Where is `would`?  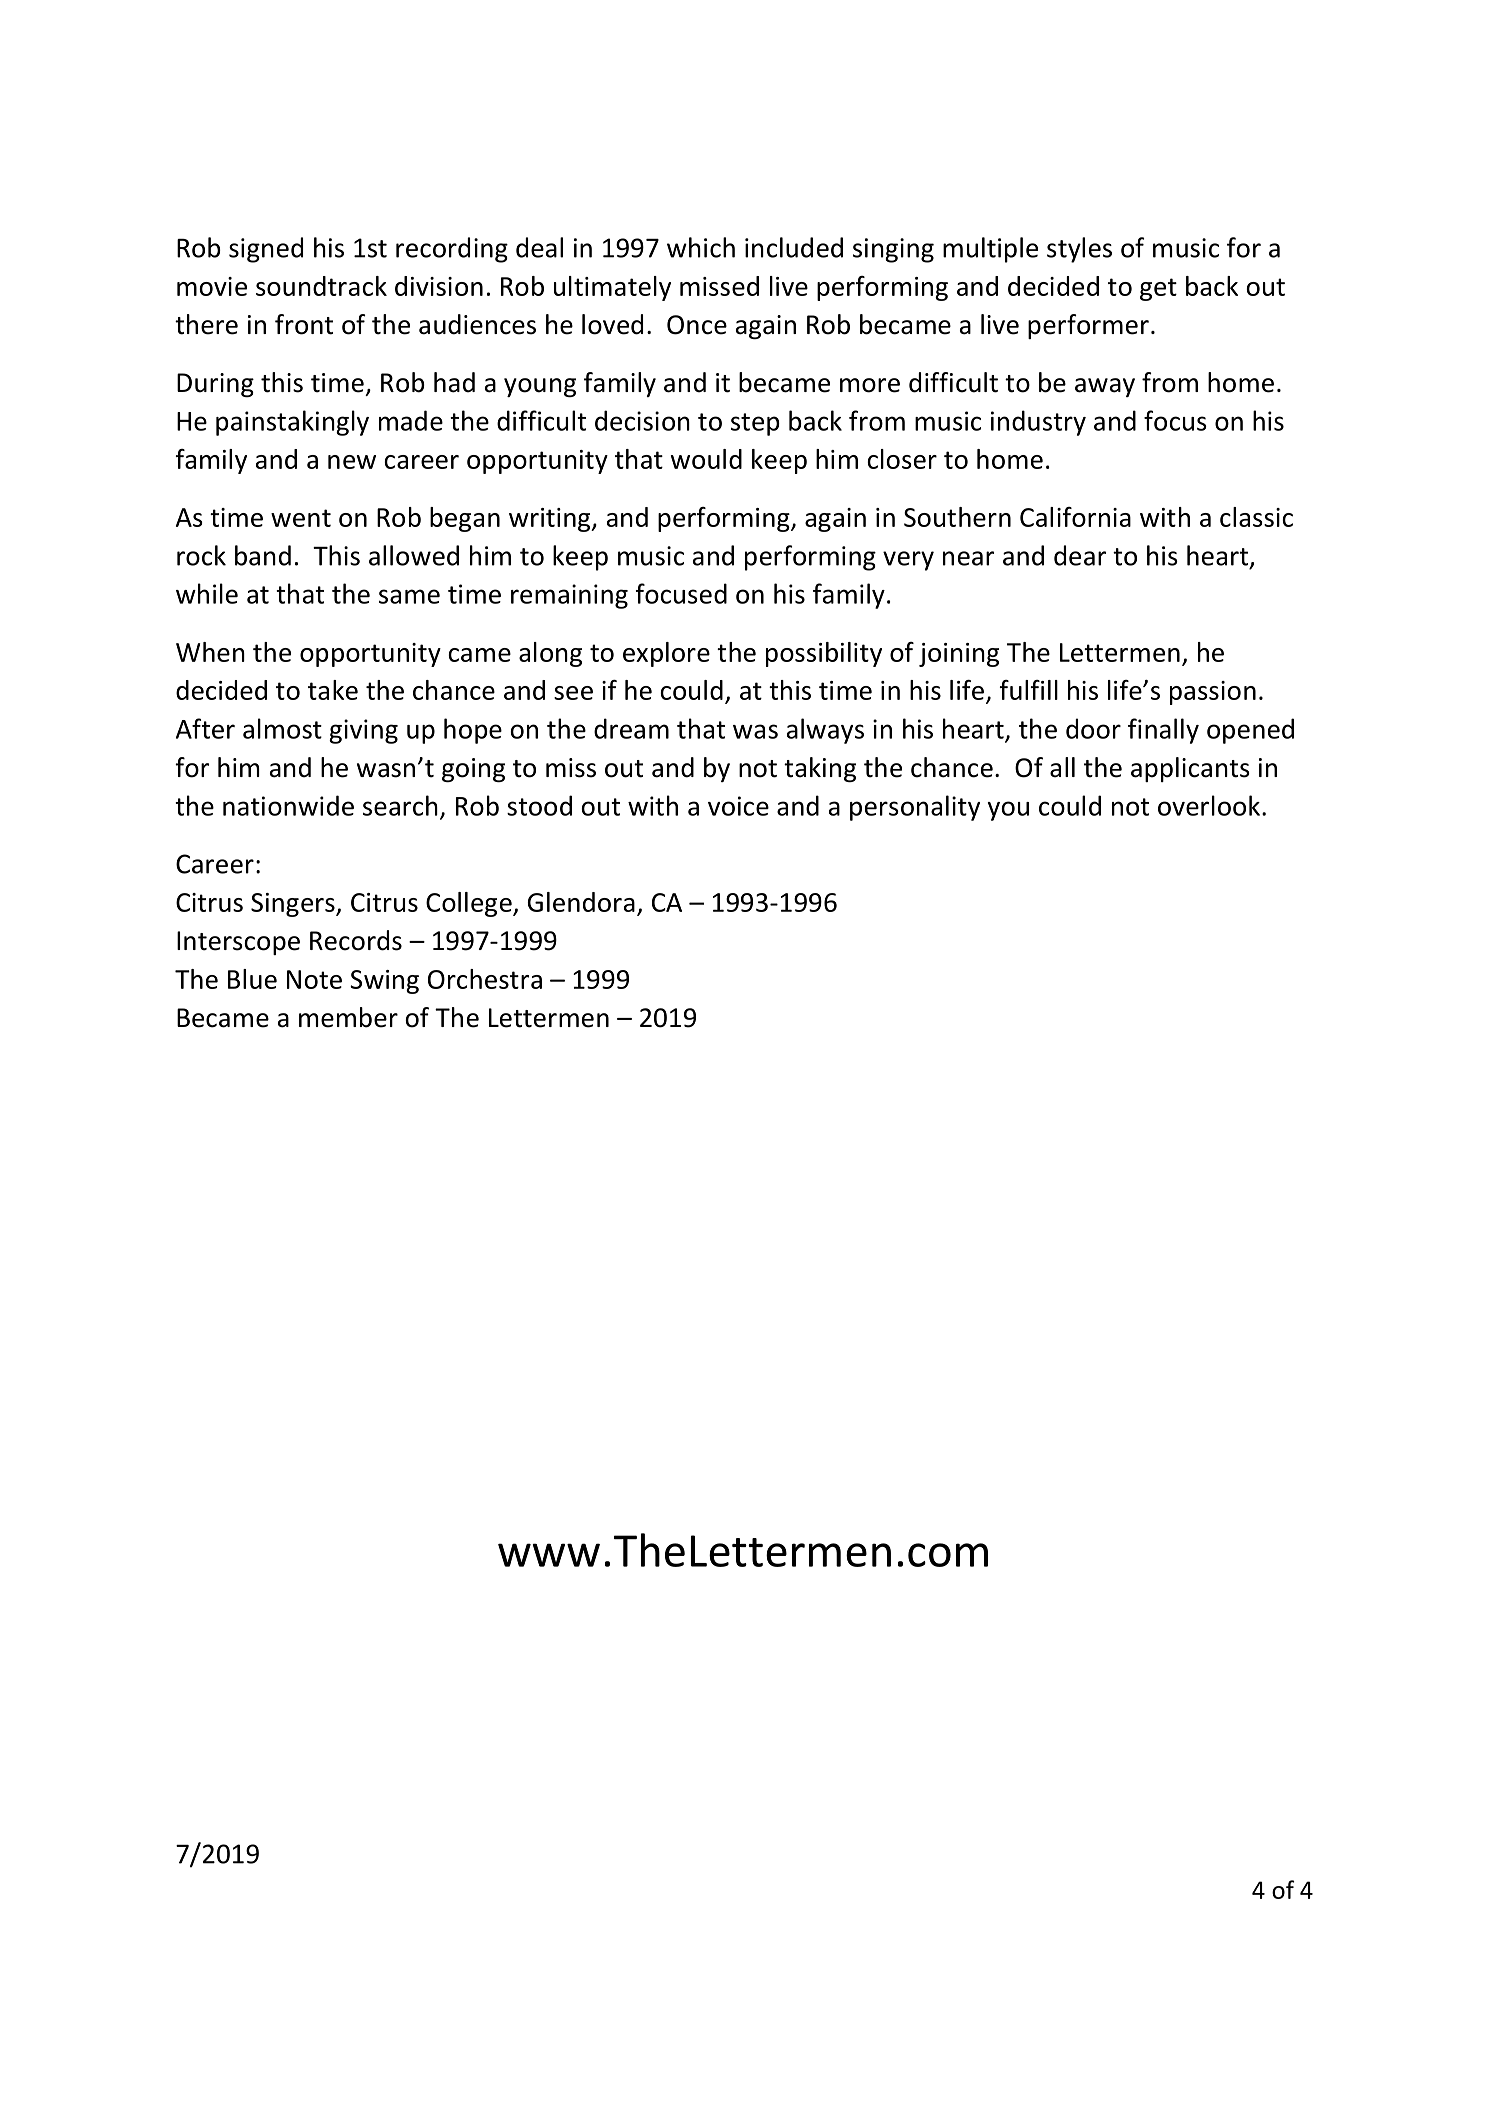 would is located at coordinates (706, 459).
